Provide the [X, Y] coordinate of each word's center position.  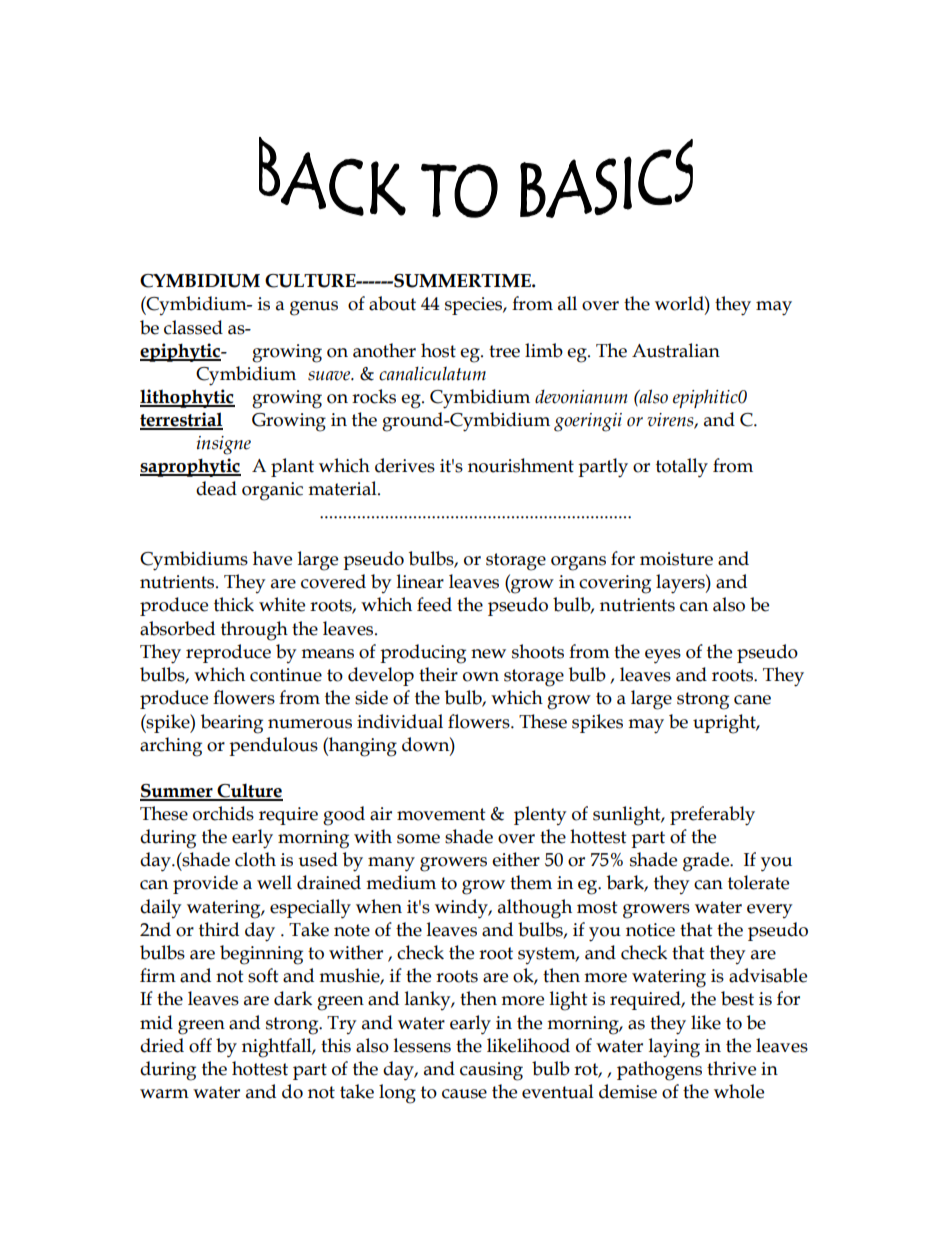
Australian [676, 350]
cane [752, 700]
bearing [232, 724]
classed [193, 327]
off [200, 1045]
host [438, 350]
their [438, 674]
